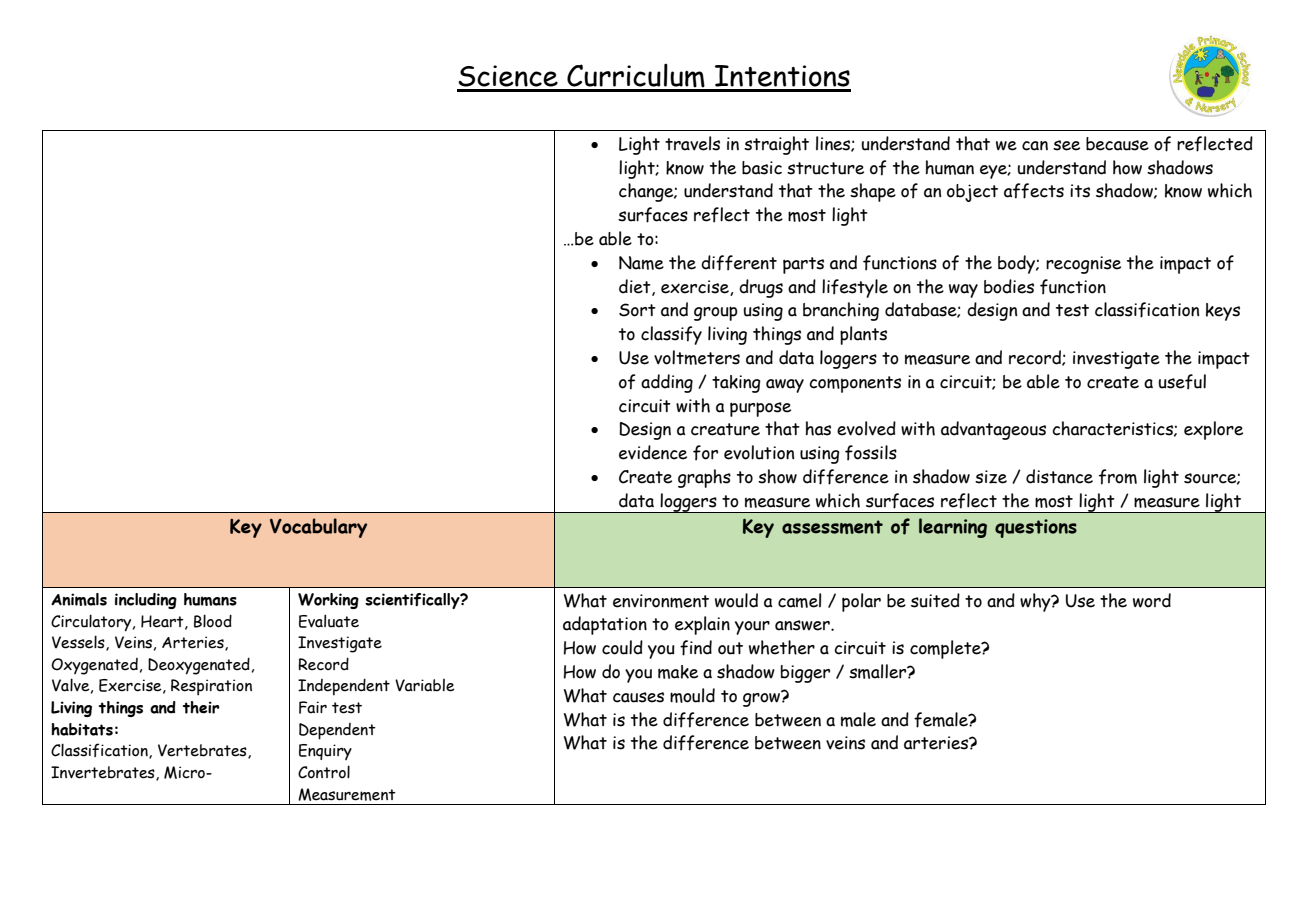 The image size is (1308, 924). What do you see at coordinates (692, 143) in the screenshot?
I see `travels` at bounding box center [692, 143].
